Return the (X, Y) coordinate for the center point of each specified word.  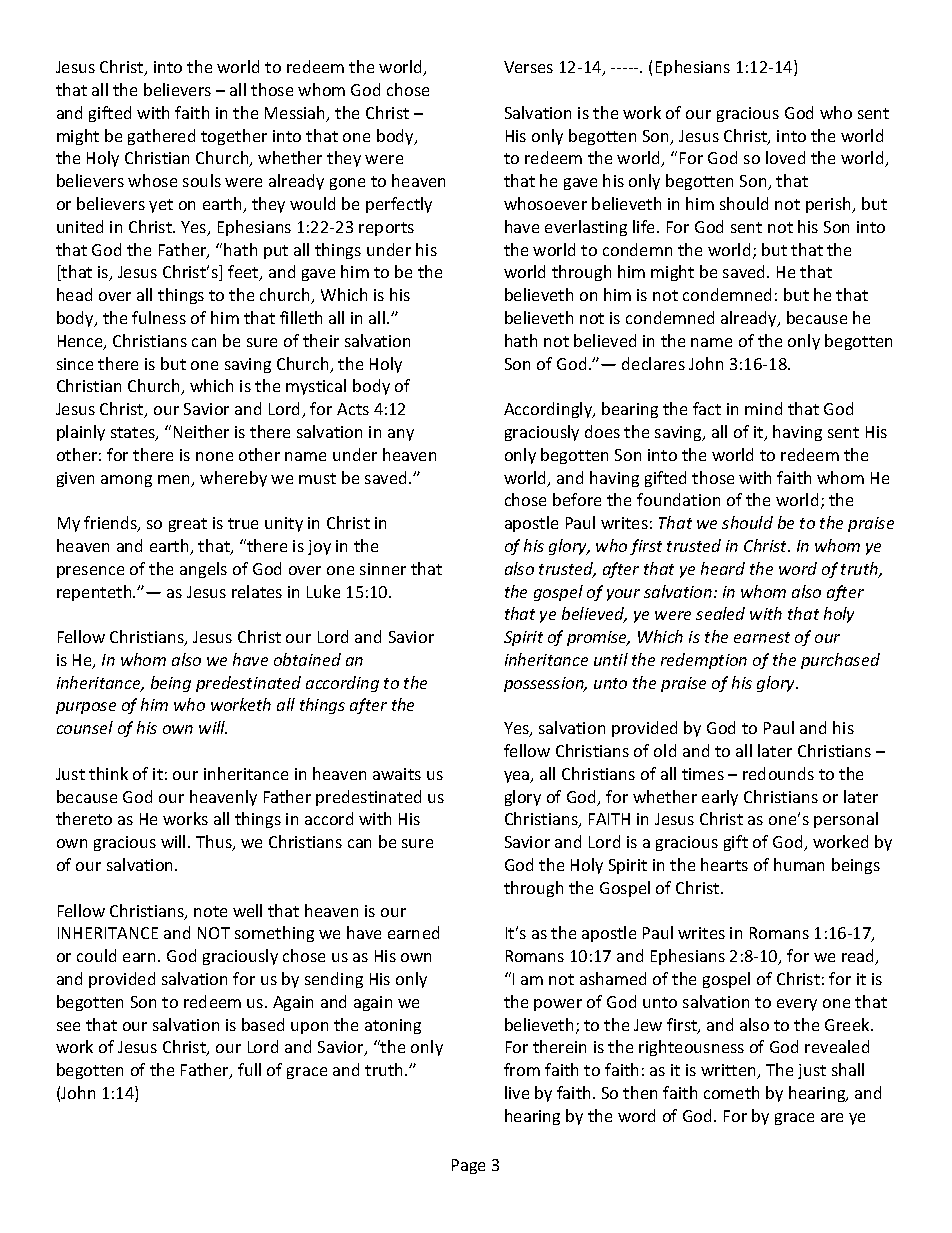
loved (785, 157)
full (249, 1069)
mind (763, 408)
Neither (201, 431)
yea (518, 777)
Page (468, 1166)
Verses (528, 67)
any (401, 435)
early (720, 798)
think (108, 773)
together (234, 137)
